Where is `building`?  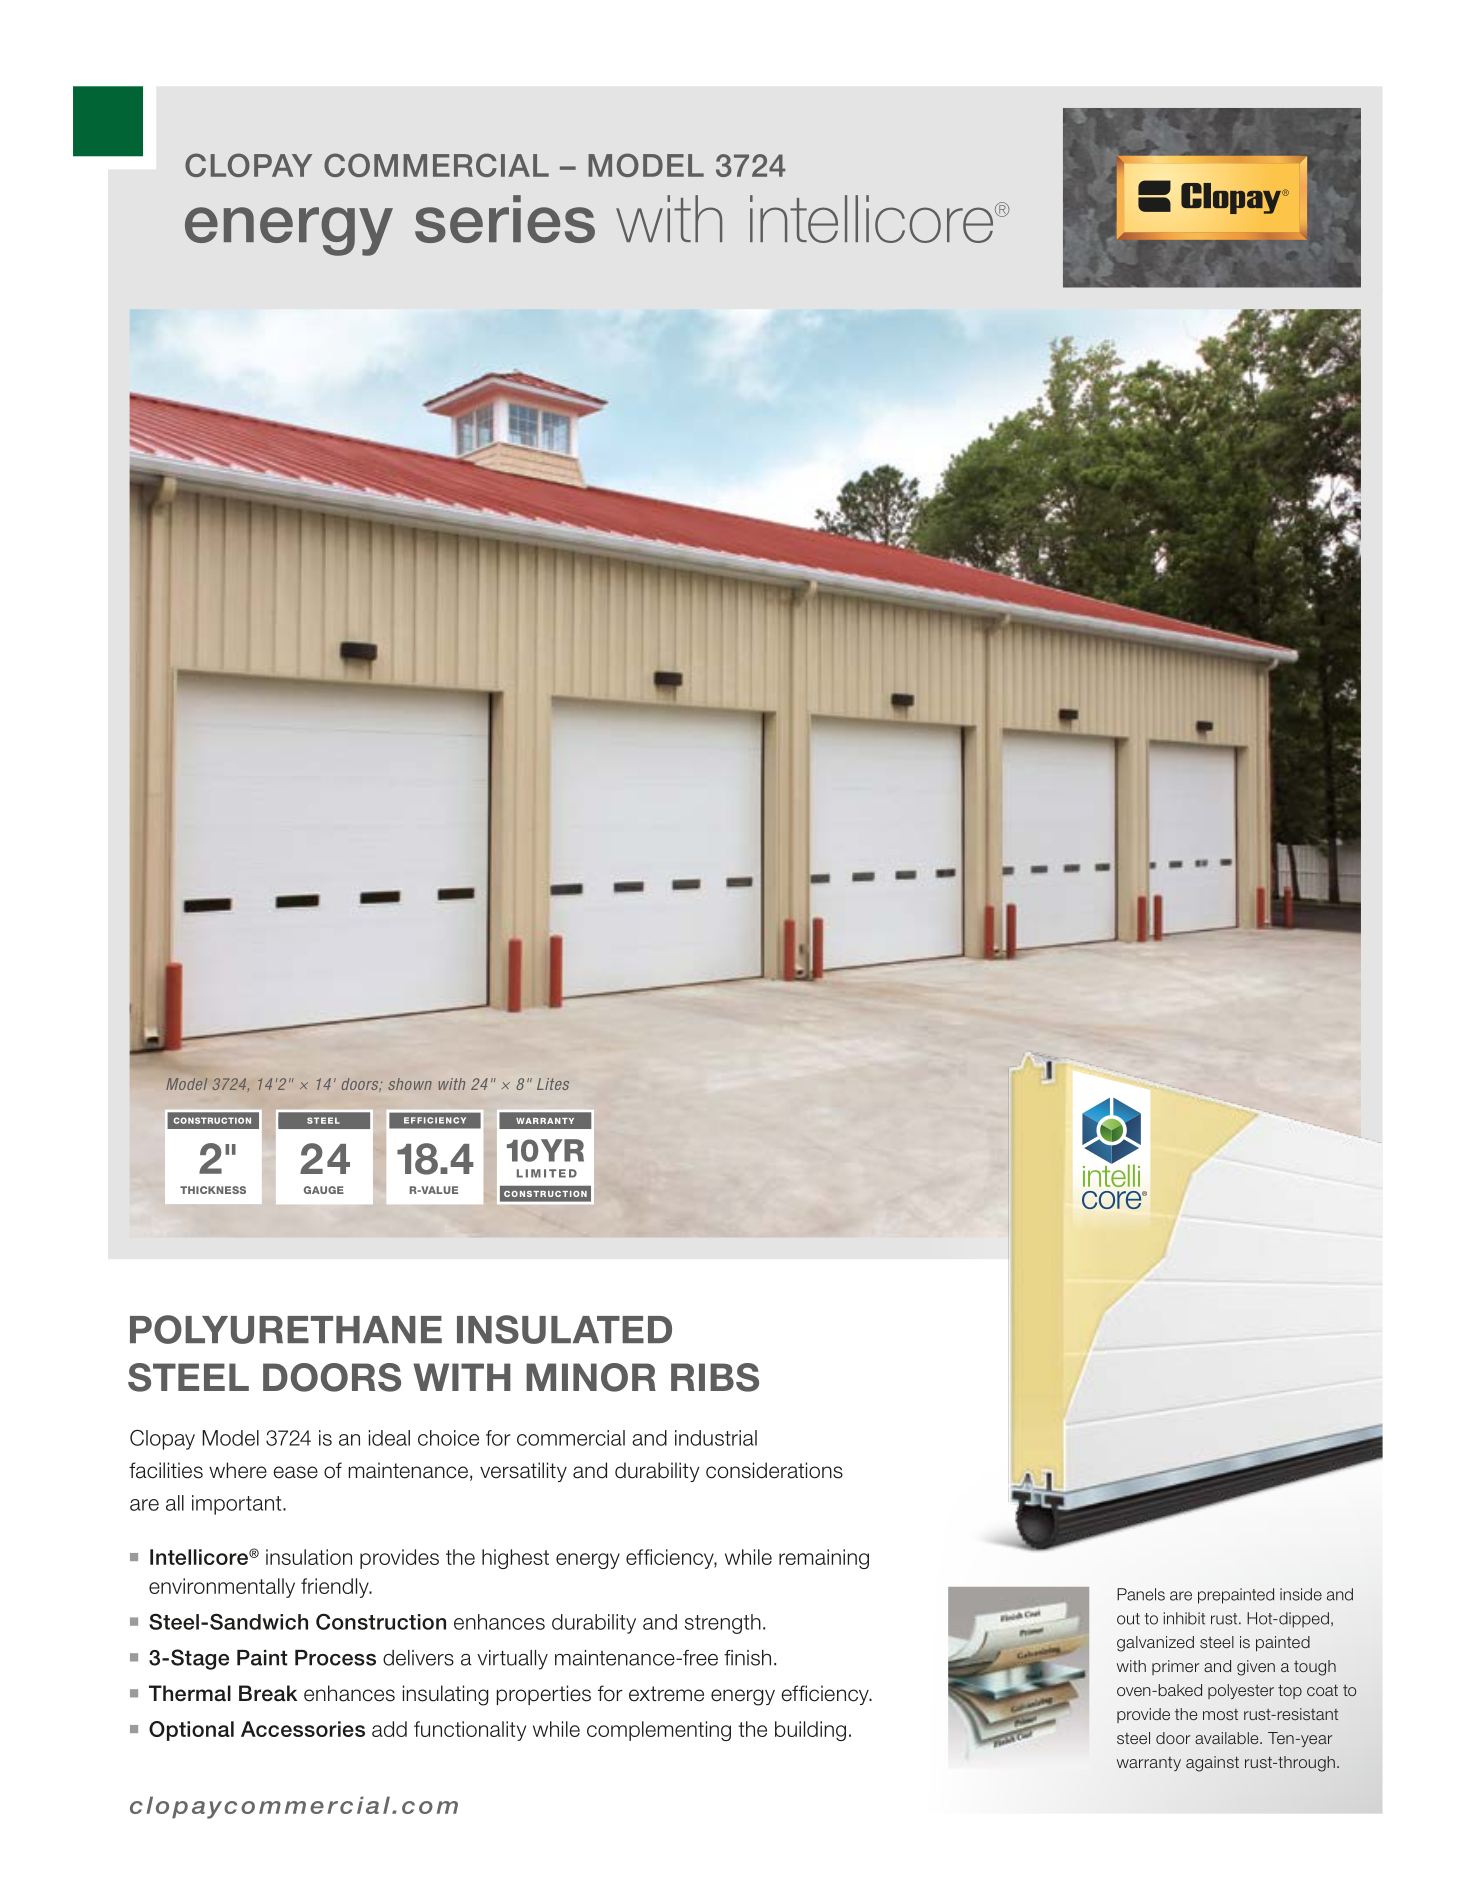
building is located at coordinates (810, 1731).
